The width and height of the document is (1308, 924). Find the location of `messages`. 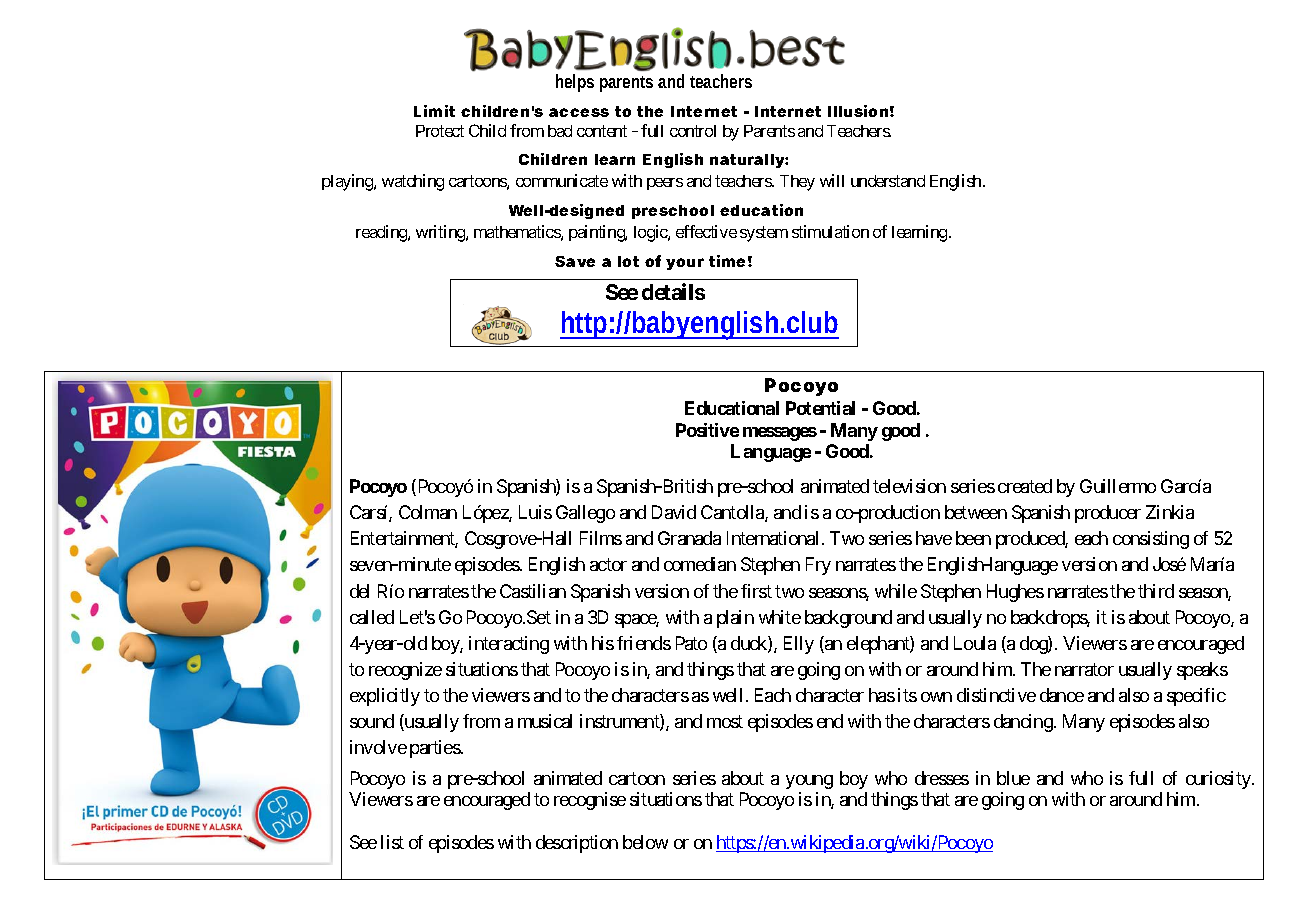

messages is located at coordinates (780, 434).
